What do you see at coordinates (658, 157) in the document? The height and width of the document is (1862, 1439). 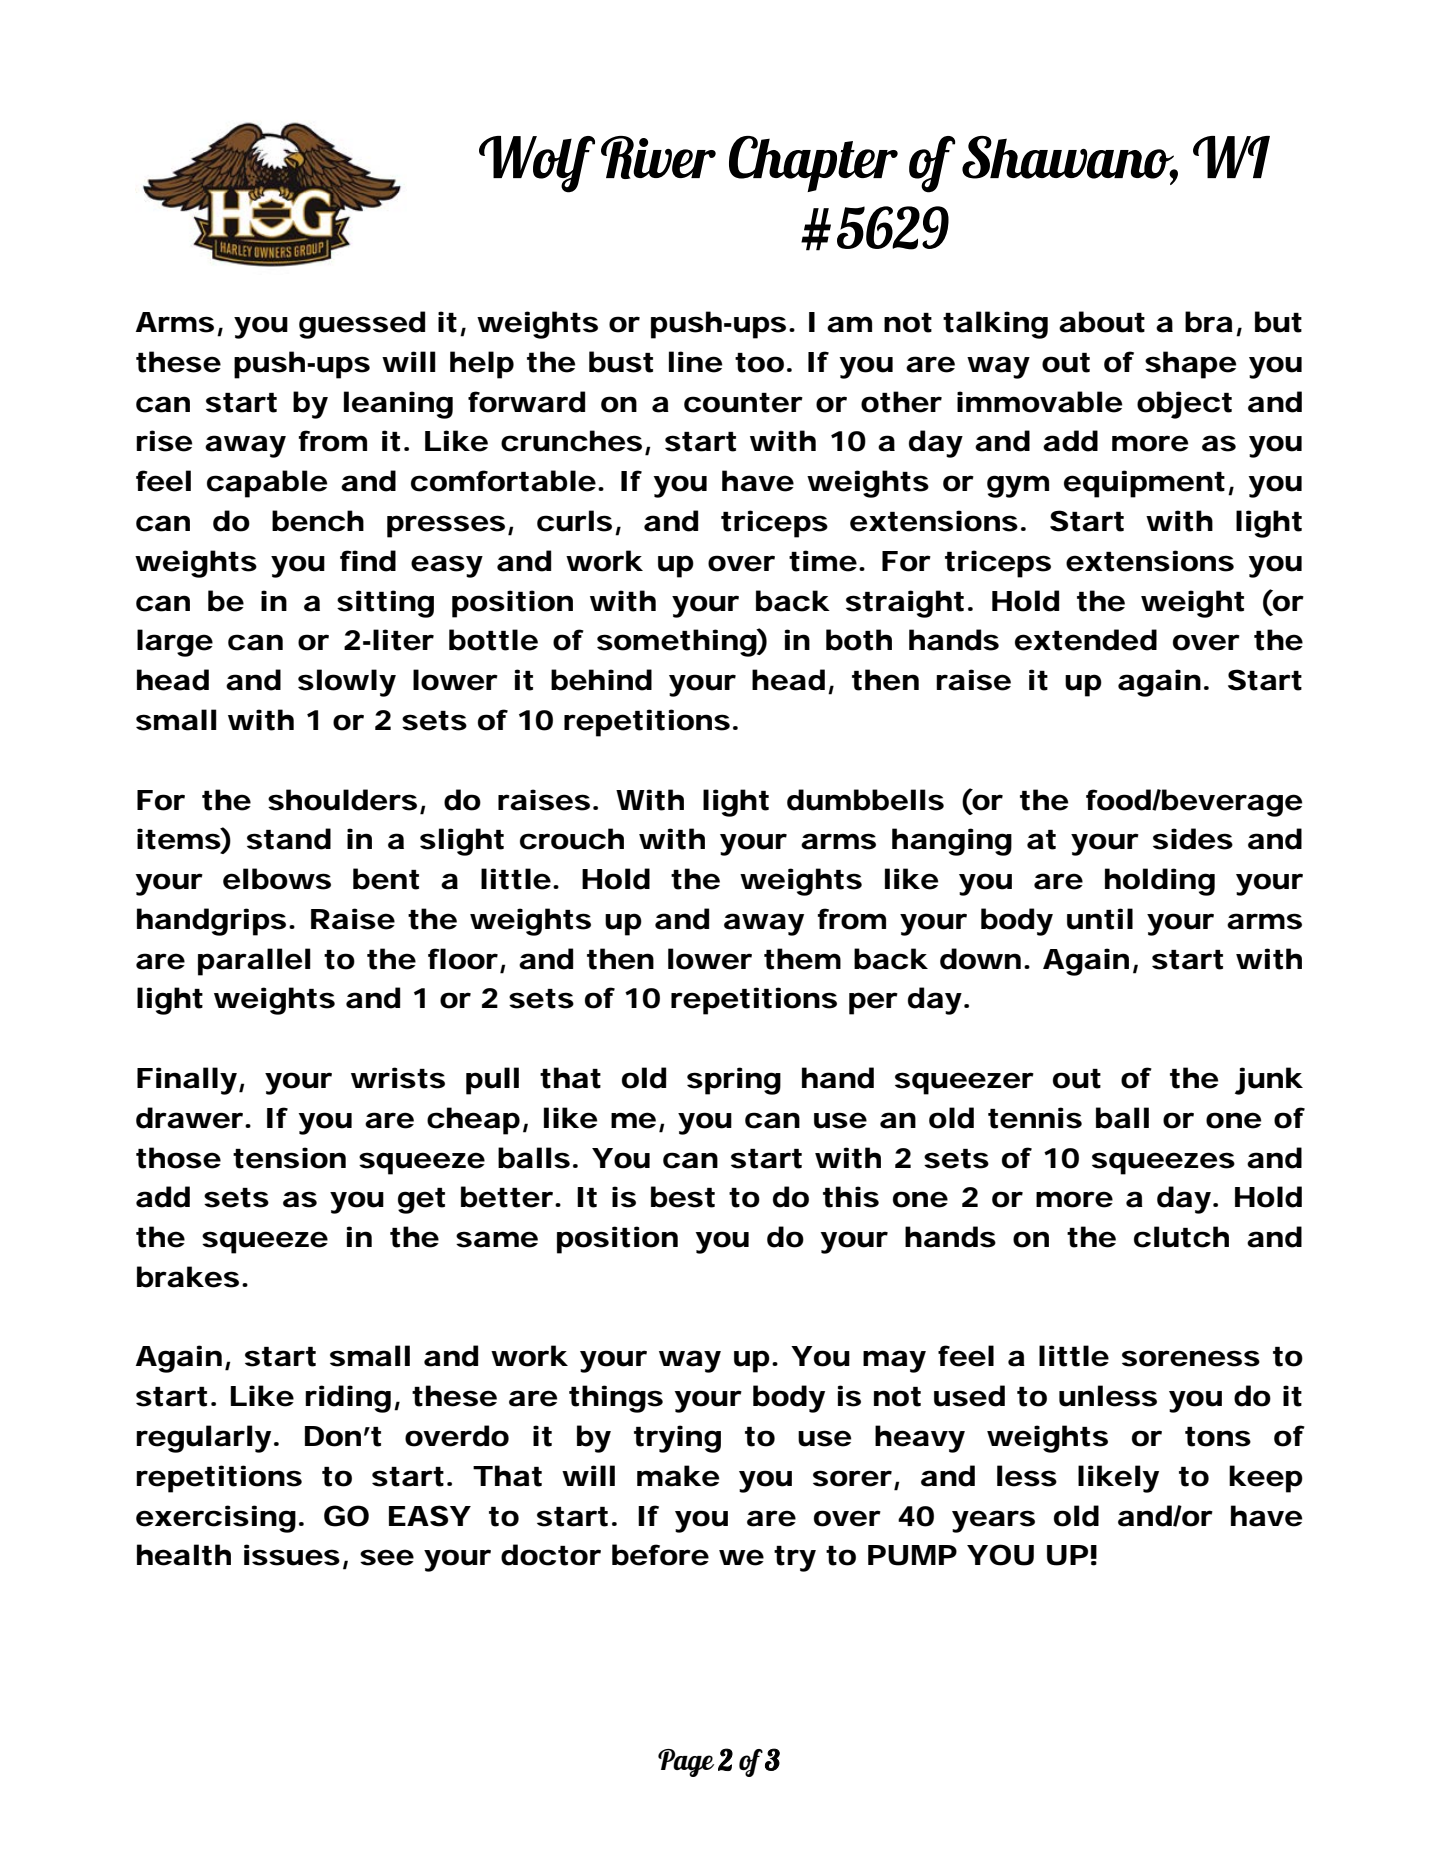 I see `River` at bounding box center [658, 157].
